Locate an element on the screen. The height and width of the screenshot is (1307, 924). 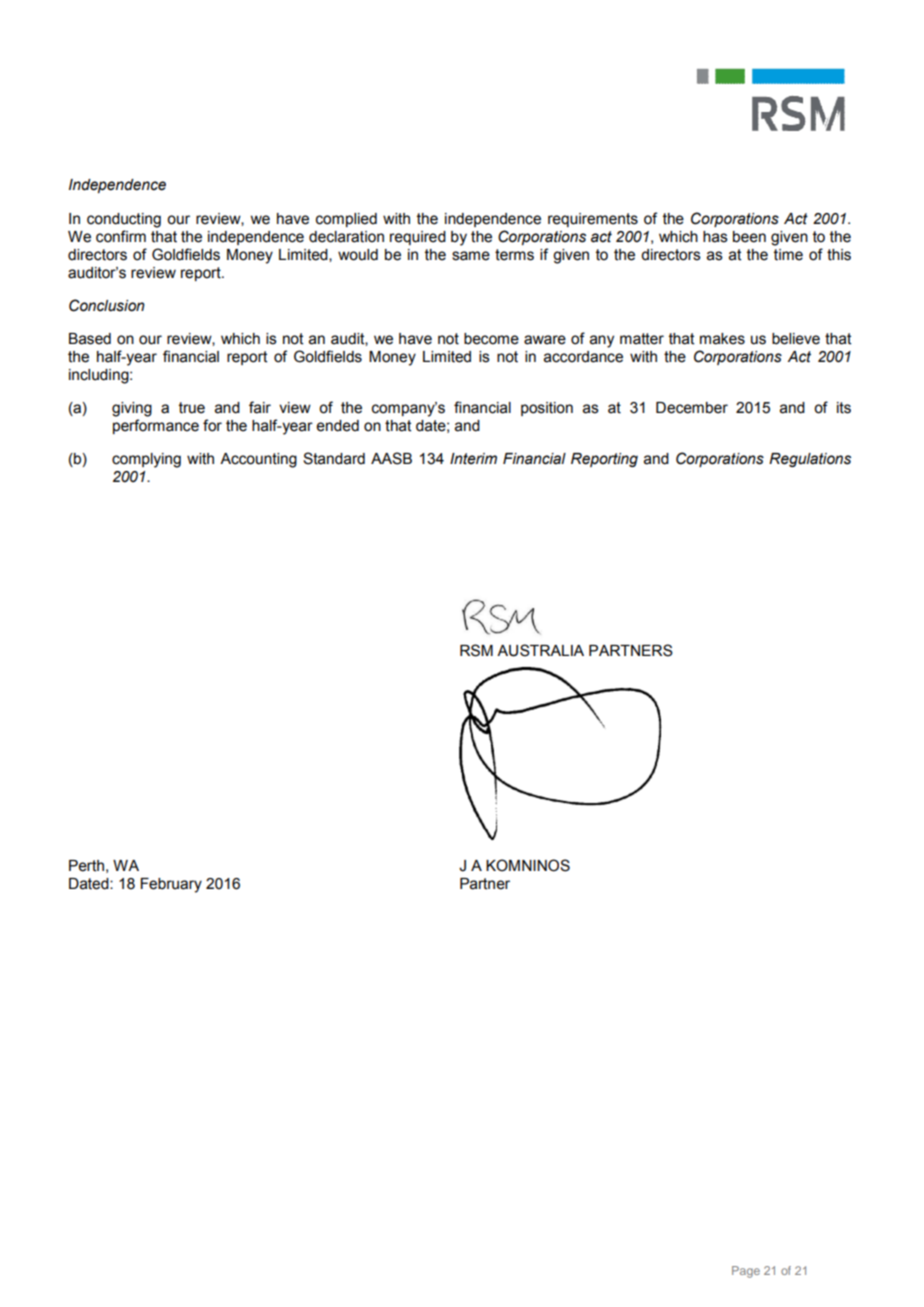
complying is located at coordinates (146, 460).
